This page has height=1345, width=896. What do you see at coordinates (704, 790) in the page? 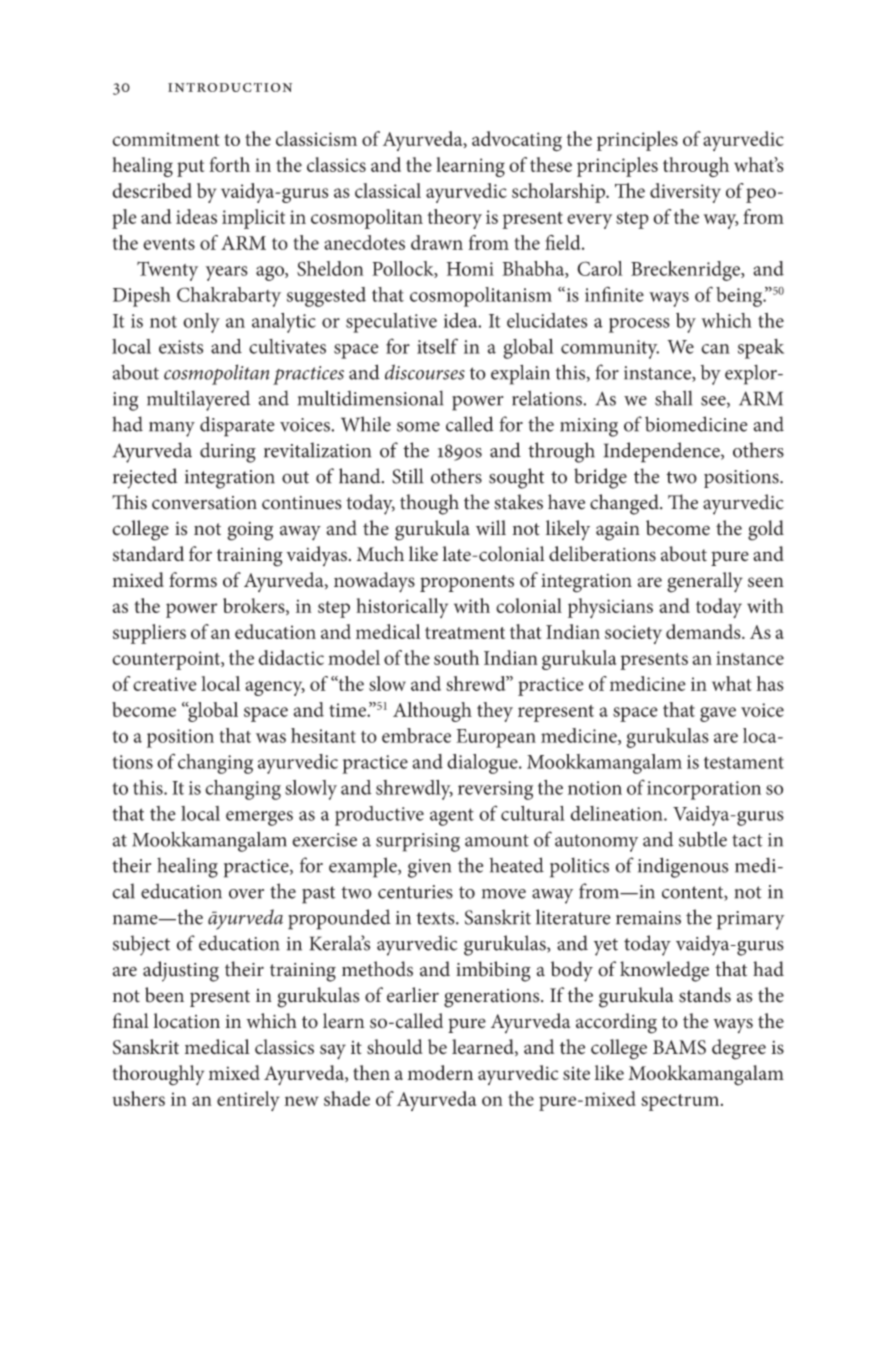
I see `incorporation` at bounding box center [704, 790].
